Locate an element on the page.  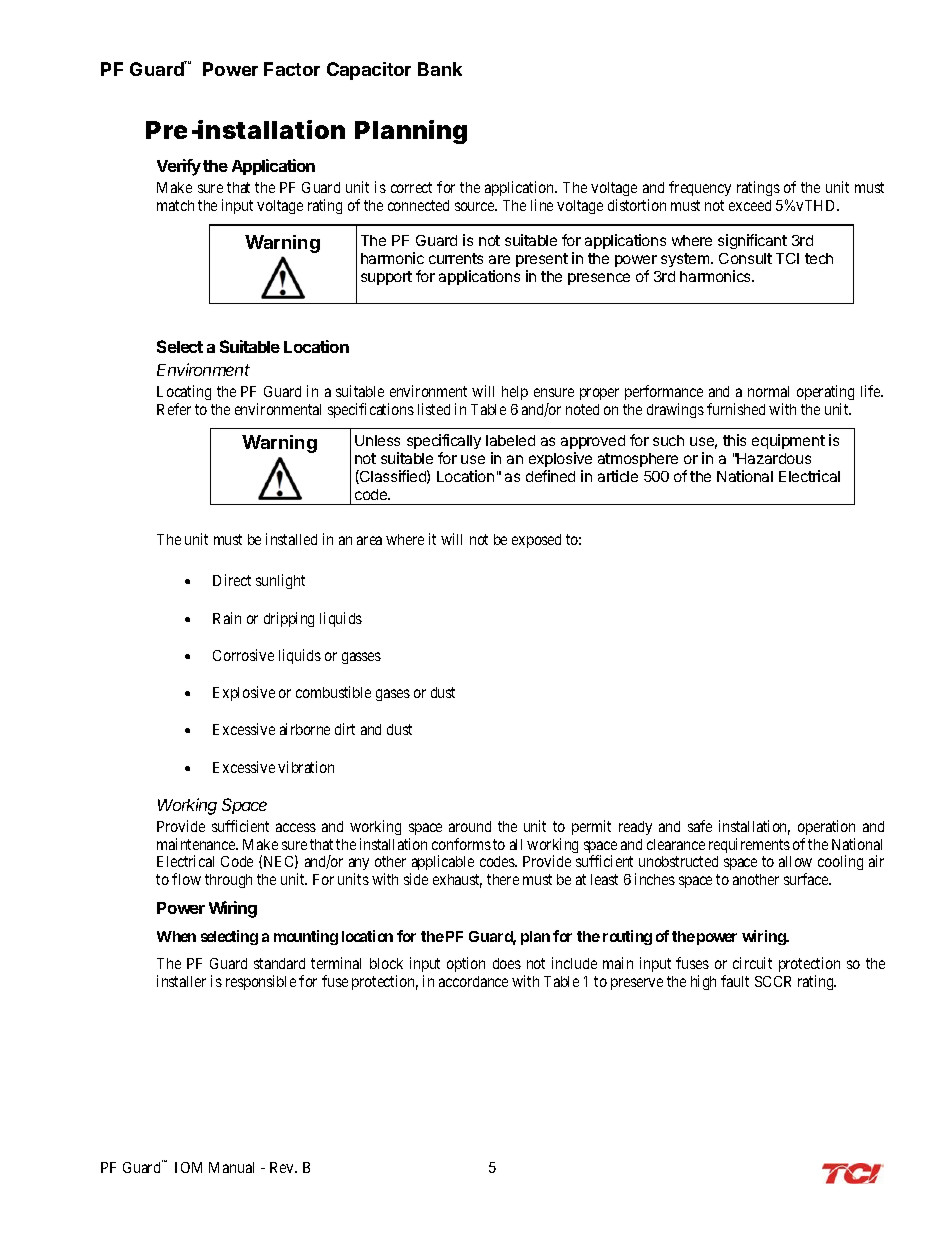
equipment is located at coordinates (788, 441).
